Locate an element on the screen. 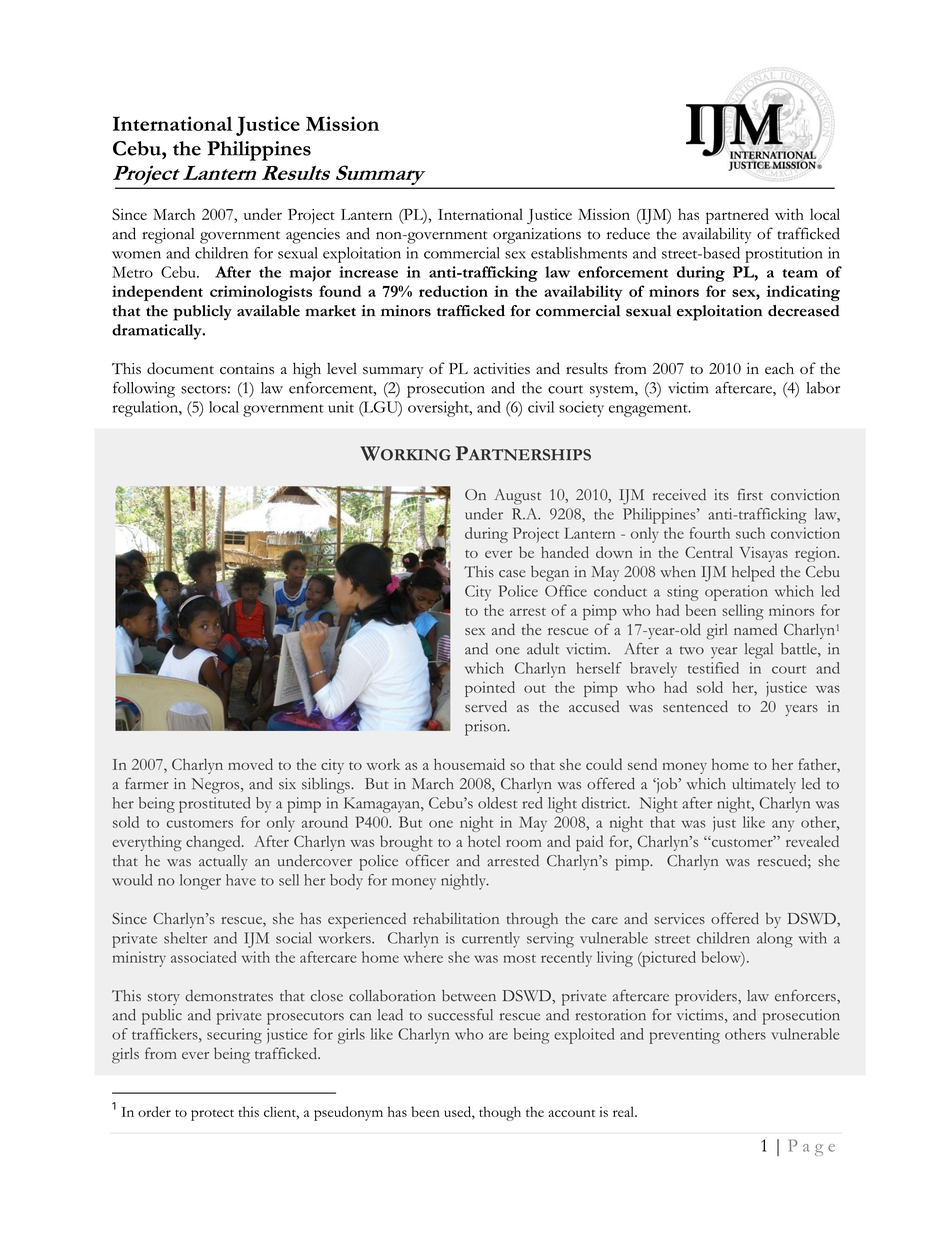 The width and height of the screenshot is (952, 1233). though is located at coordinates (500, 1113).
